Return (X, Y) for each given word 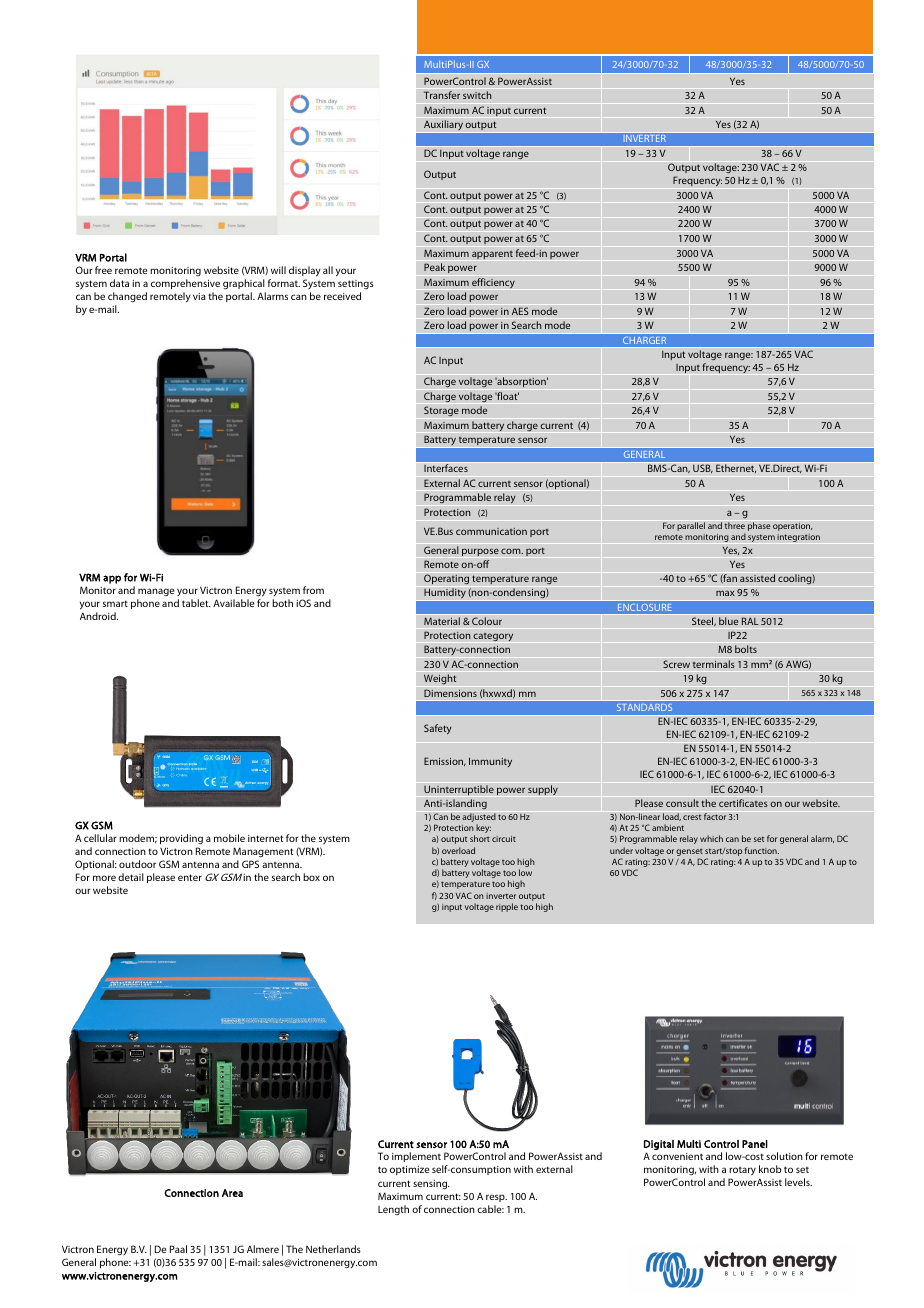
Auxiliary (443, 126)
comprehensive (185, 284)
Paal (178, 1249)
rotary (742, 1173)
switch (477, 95)
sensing (431, 1185)
